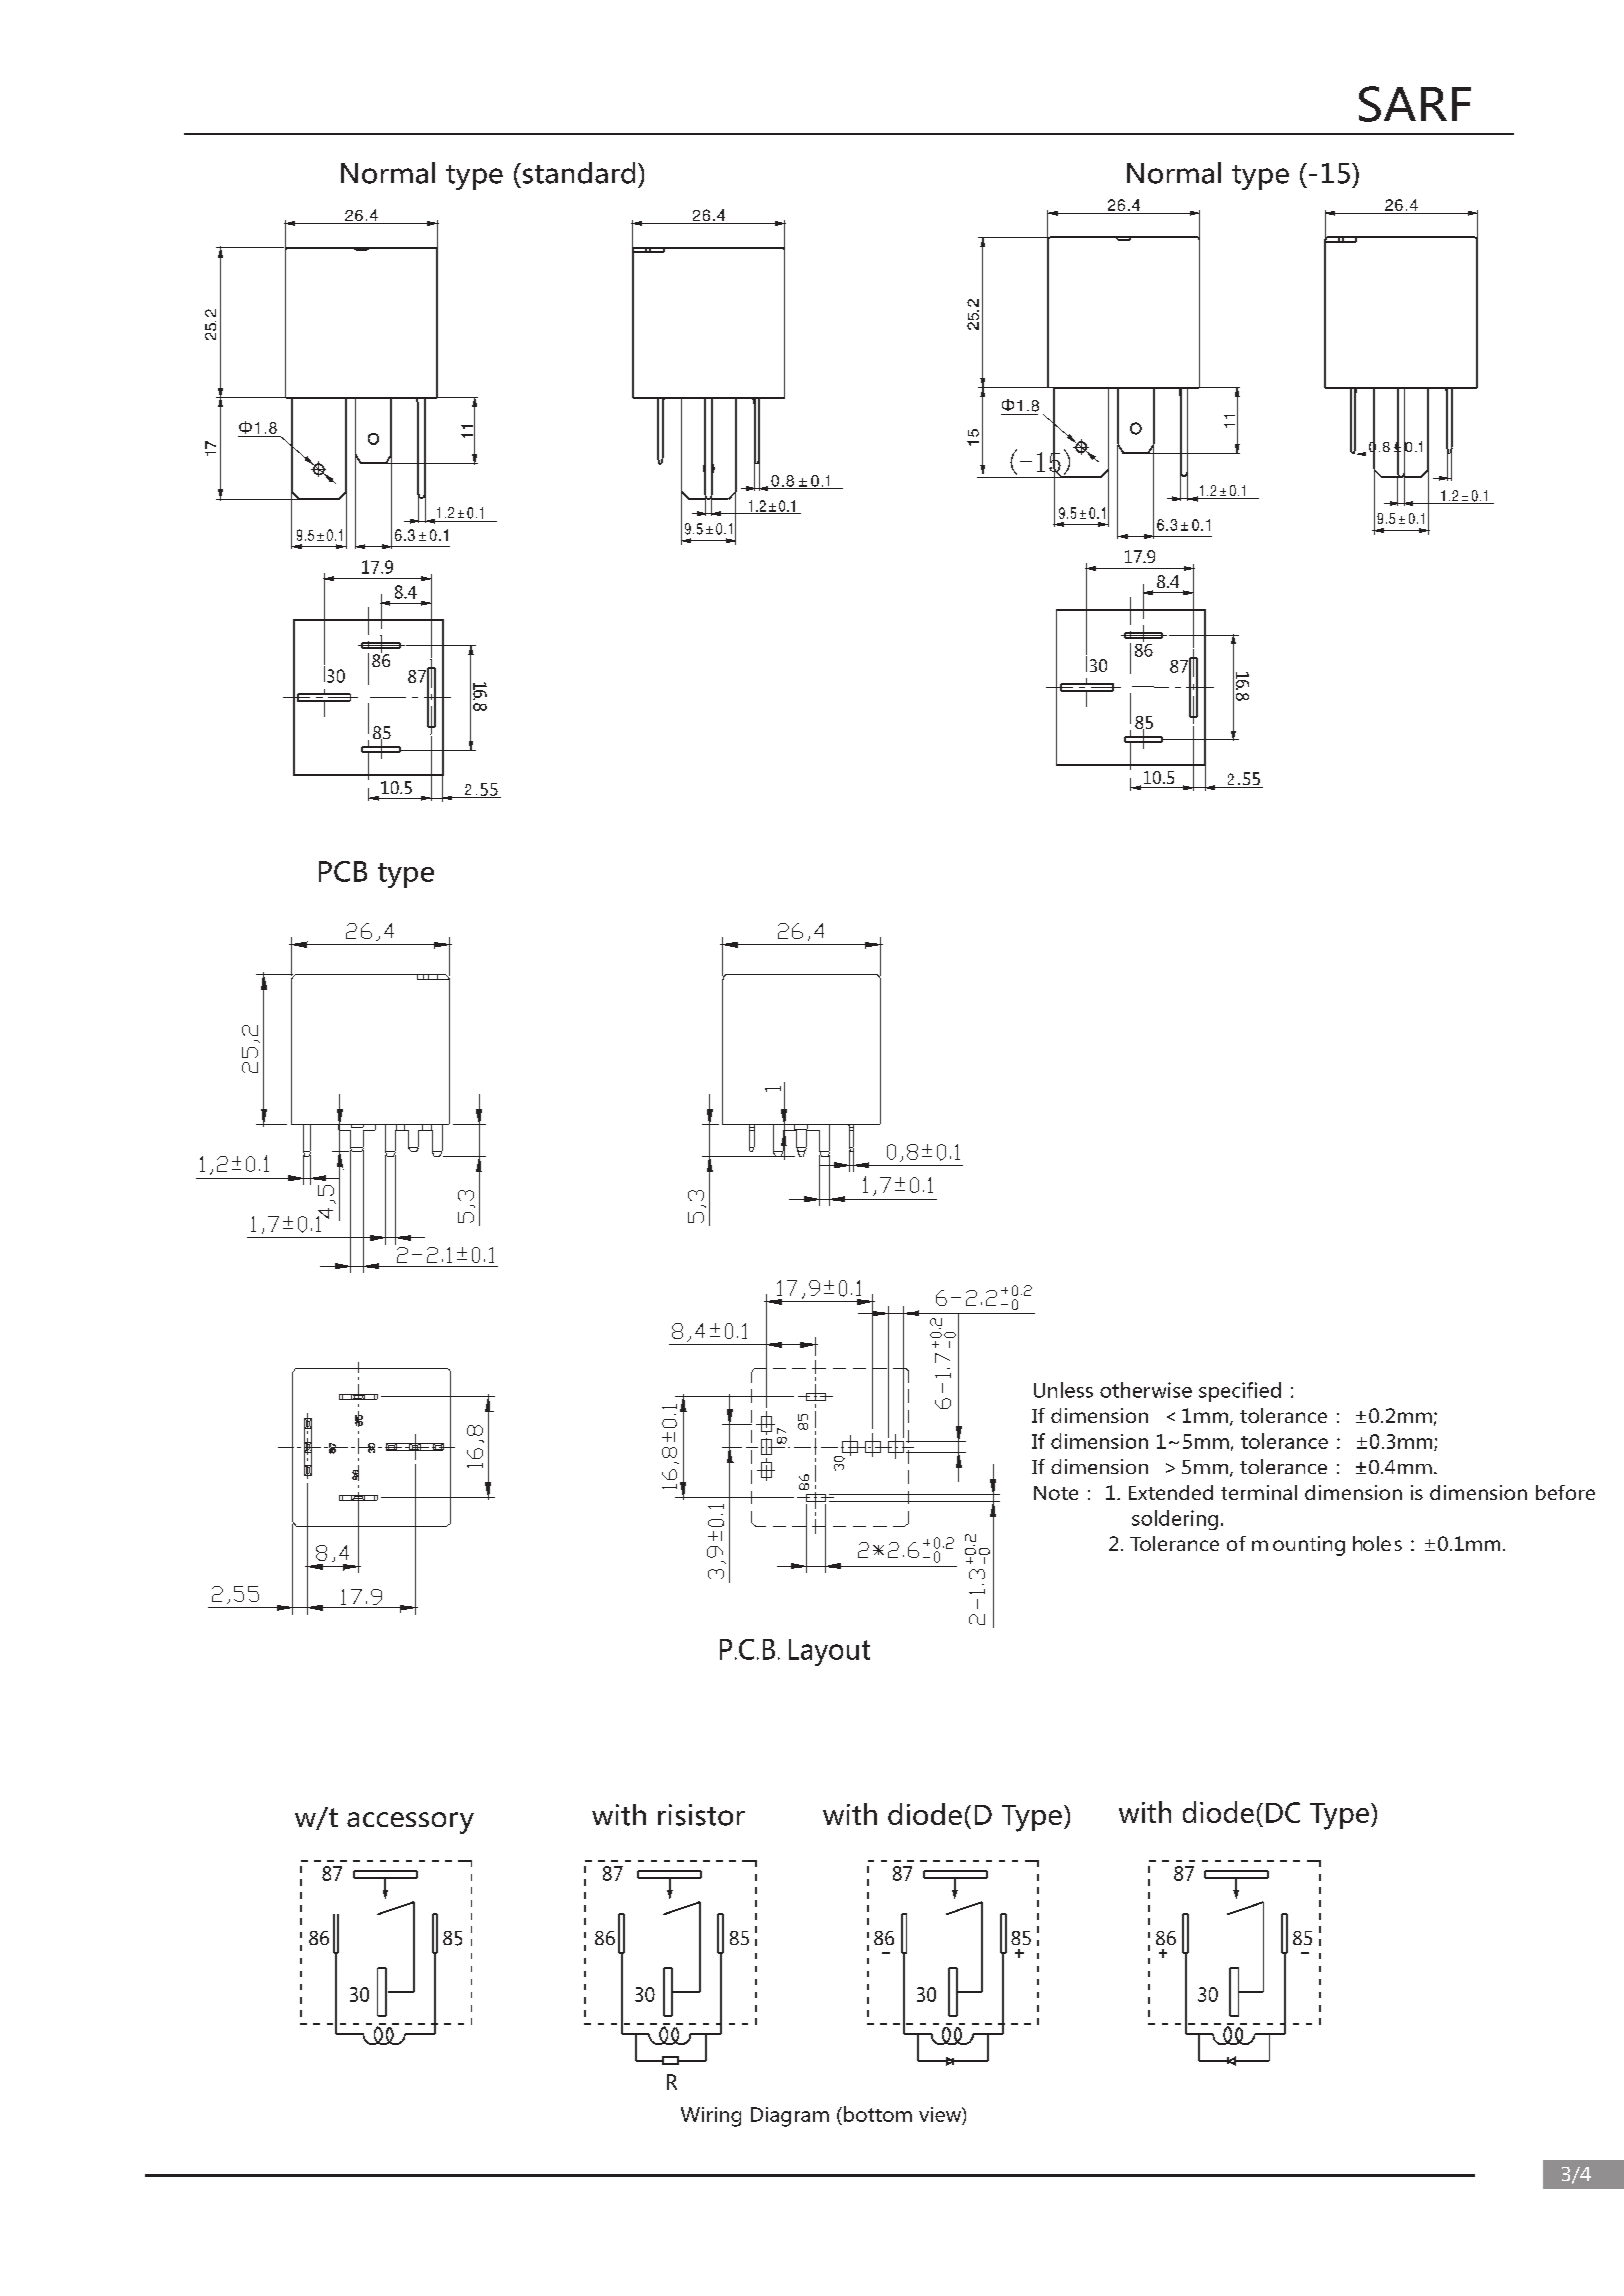  What do you see at coordinates (1146, 1390) in the document?
I see `otherwise` at bounding box center [1146, 1390].
